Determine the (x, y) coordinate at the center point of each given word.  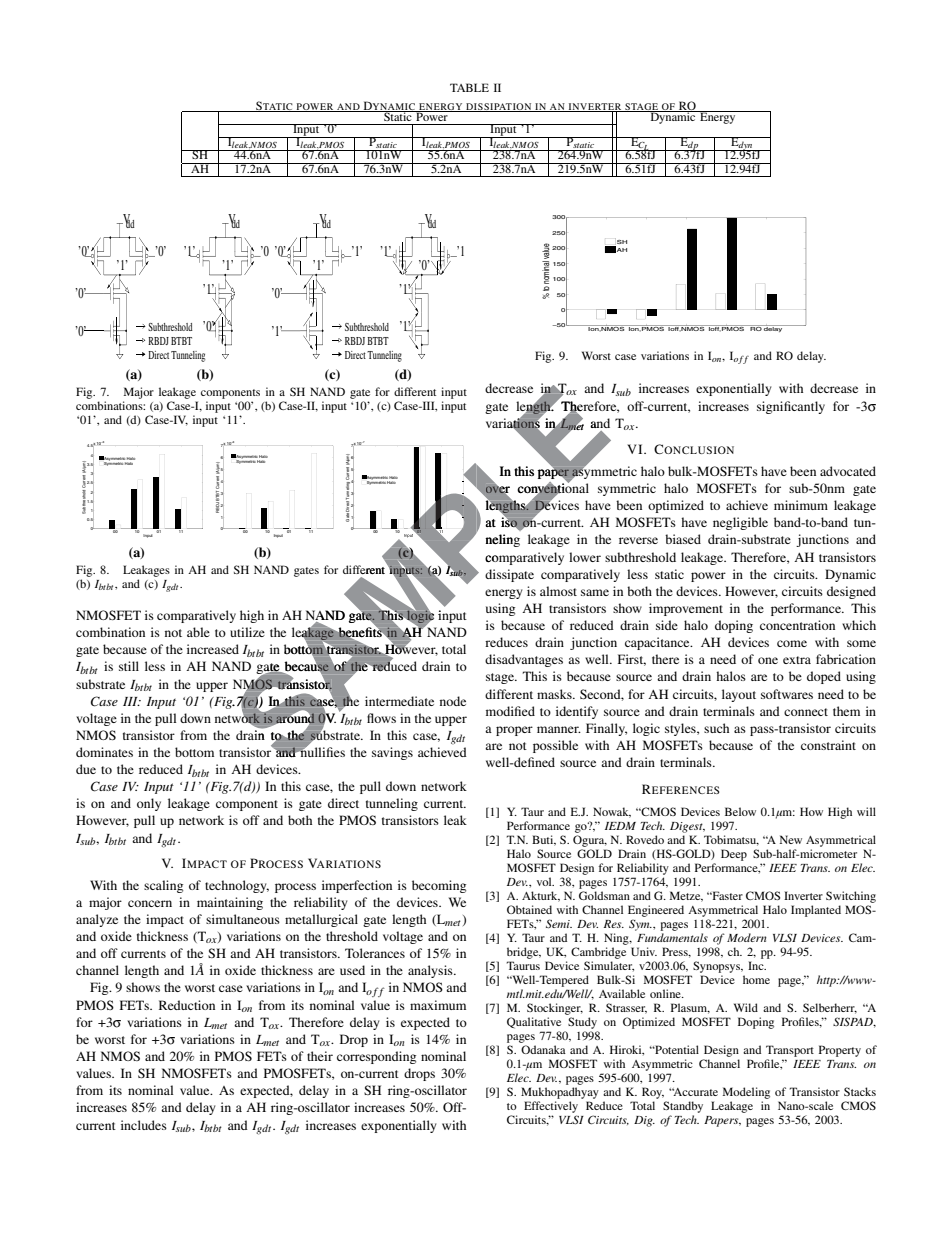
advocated (848, 471)
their (320, 1056)
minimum (801, 505)
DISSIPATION (499, 107)
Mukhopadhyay (560, 1093)
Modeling (746, 1093)
